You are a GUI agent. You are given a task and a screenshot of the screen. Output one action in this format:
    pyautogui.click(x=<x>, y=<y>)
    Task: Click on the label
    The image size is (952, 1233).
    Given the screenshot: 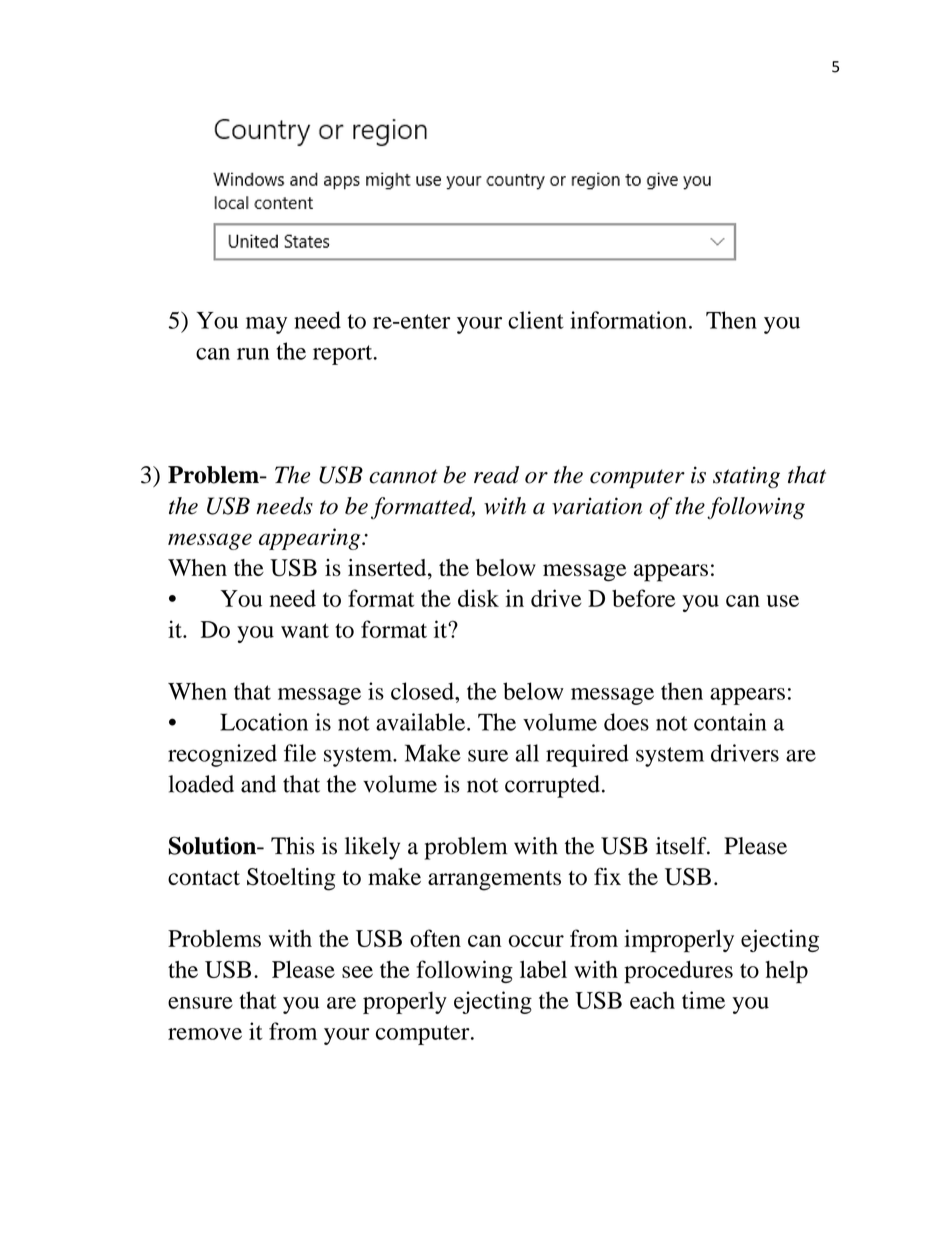 What is the action you would take?
    pyautogui.click(x=543, y=969)
